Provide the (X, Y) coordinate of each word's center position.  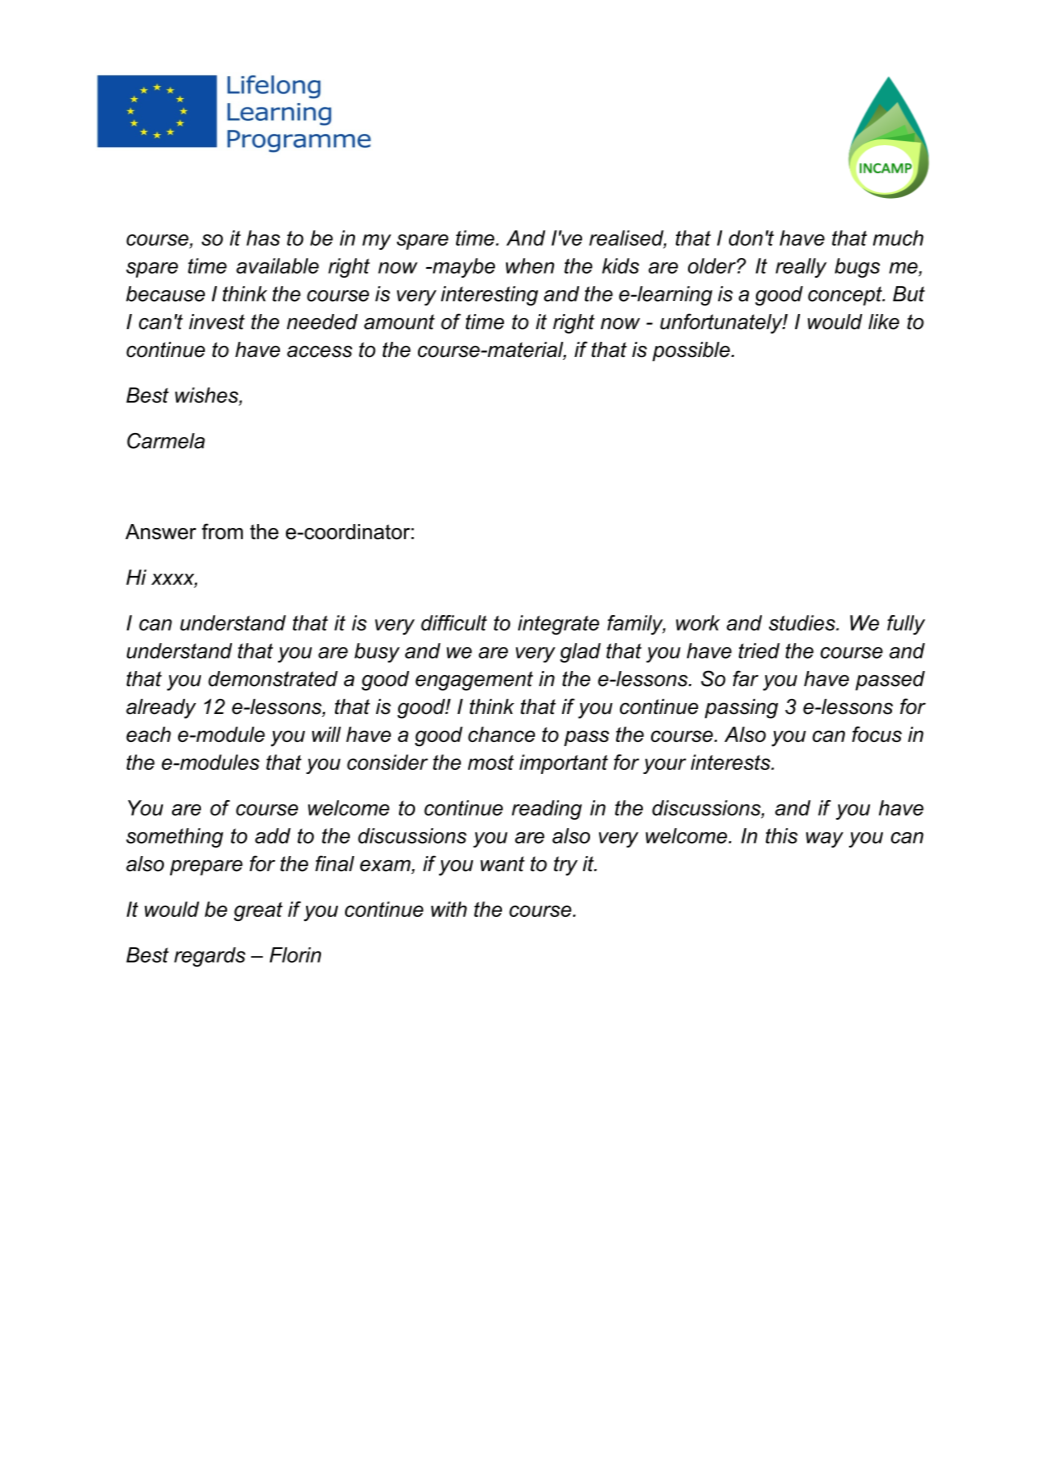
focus (877, 734)
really (801, 268)
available (277, 266)
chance (501, 734)
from (222, 531)
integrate (558, 625)
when (530, 266)
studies (803, 623)
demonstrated (273, 679)
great (258, 911)
